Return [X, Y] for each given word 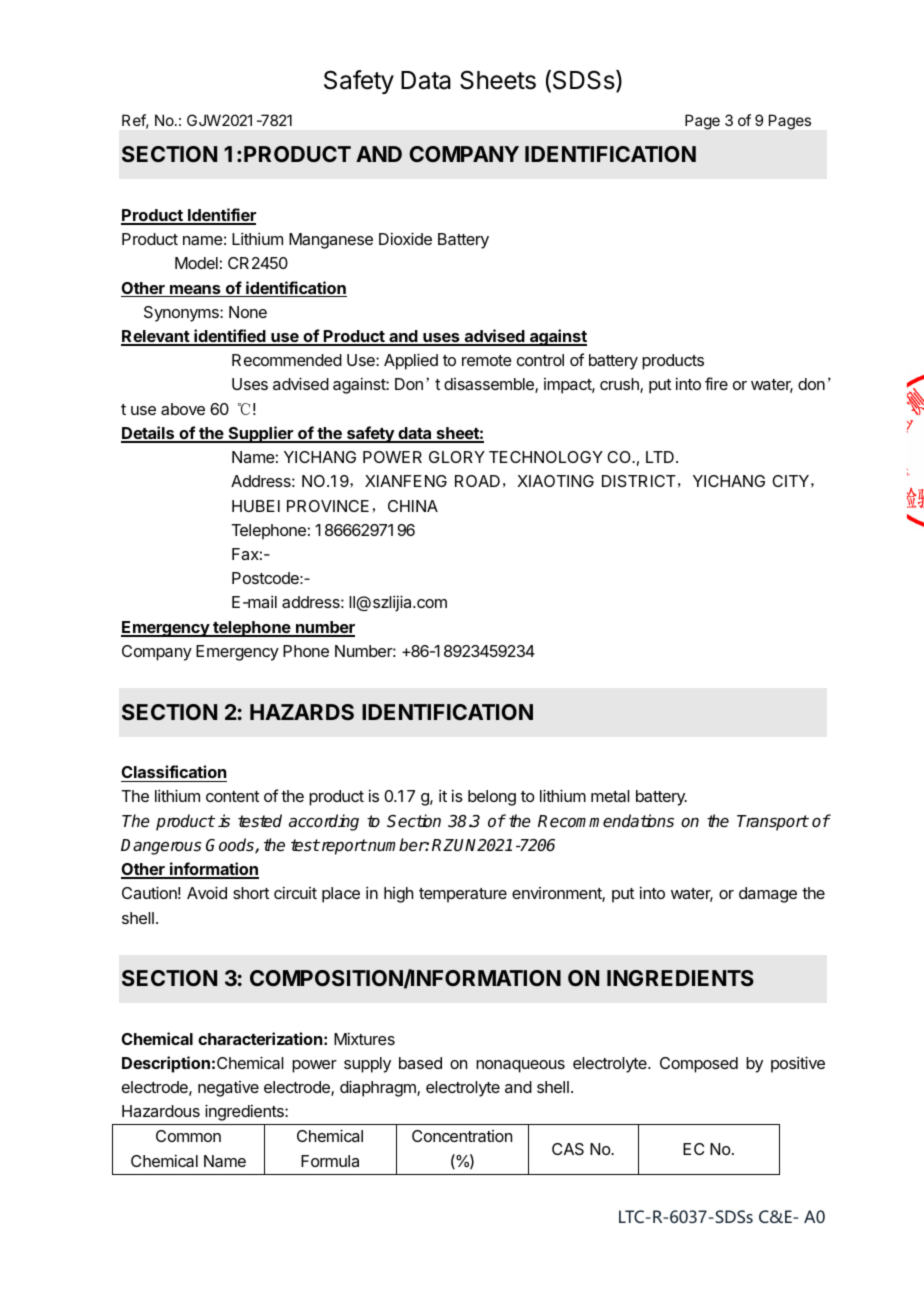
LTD [660, 457]
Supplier [260, 434]
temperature [463, 895]
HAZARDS [302, 712]
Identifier [221, 216]
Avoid [207, 892]
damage [768, 895]
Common [188, 1136]
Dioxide [405, 238]
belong [492, 798]
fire [716, 383]
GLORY [457, 457]
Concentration [462, 1136]
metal [610, 796]
